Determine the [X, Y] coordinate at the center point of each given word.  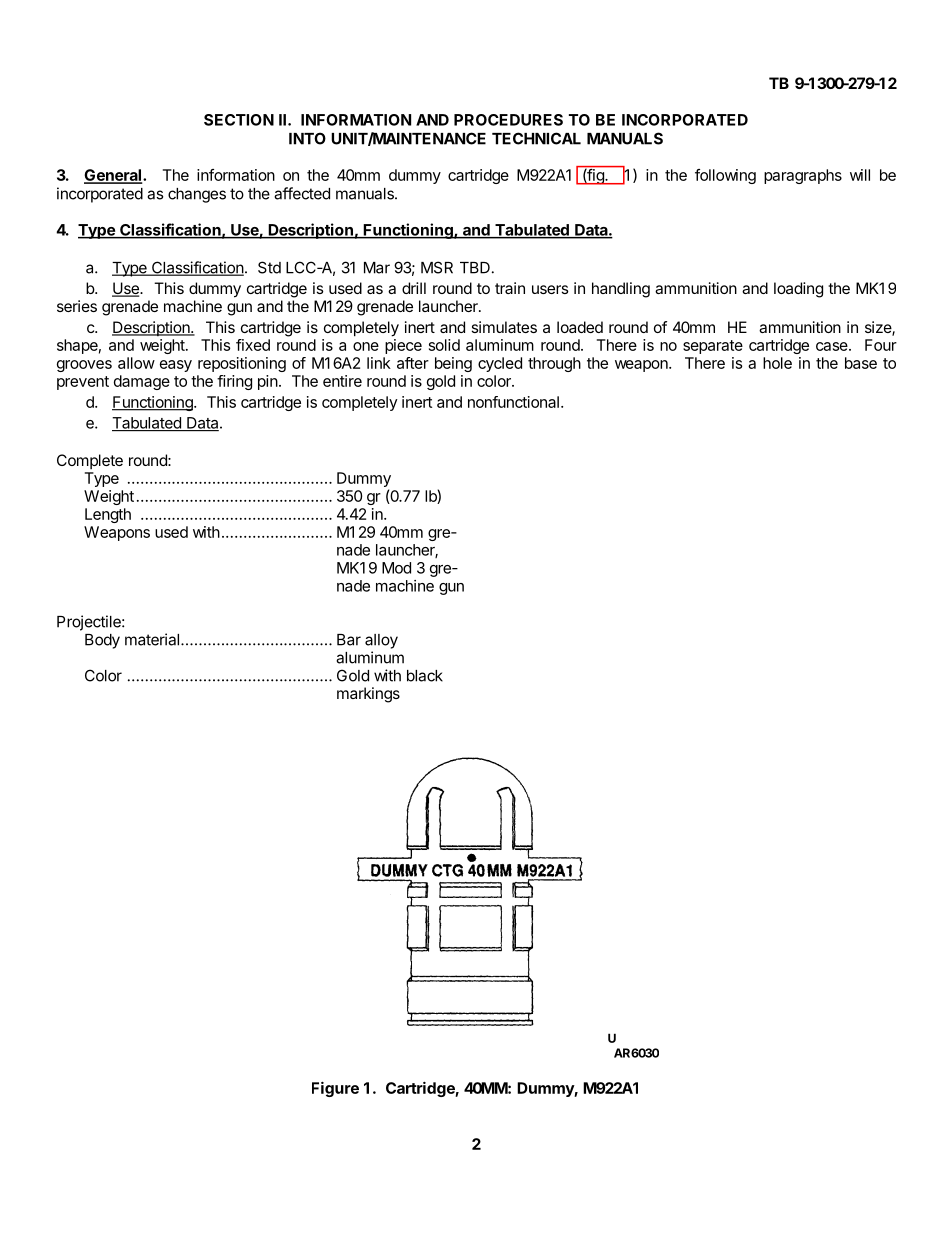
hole [777, 363]
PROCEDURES [508, 120]
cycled [500, 364]
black [425, 676]
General [114, 176]
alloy [381, 641]
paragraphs [803, 176]
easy [176, 366]
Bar [349, 640]
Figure [335, 1089]
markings [368, 695]
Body [102, 641]
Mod [396, 568]
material [152, 639]
